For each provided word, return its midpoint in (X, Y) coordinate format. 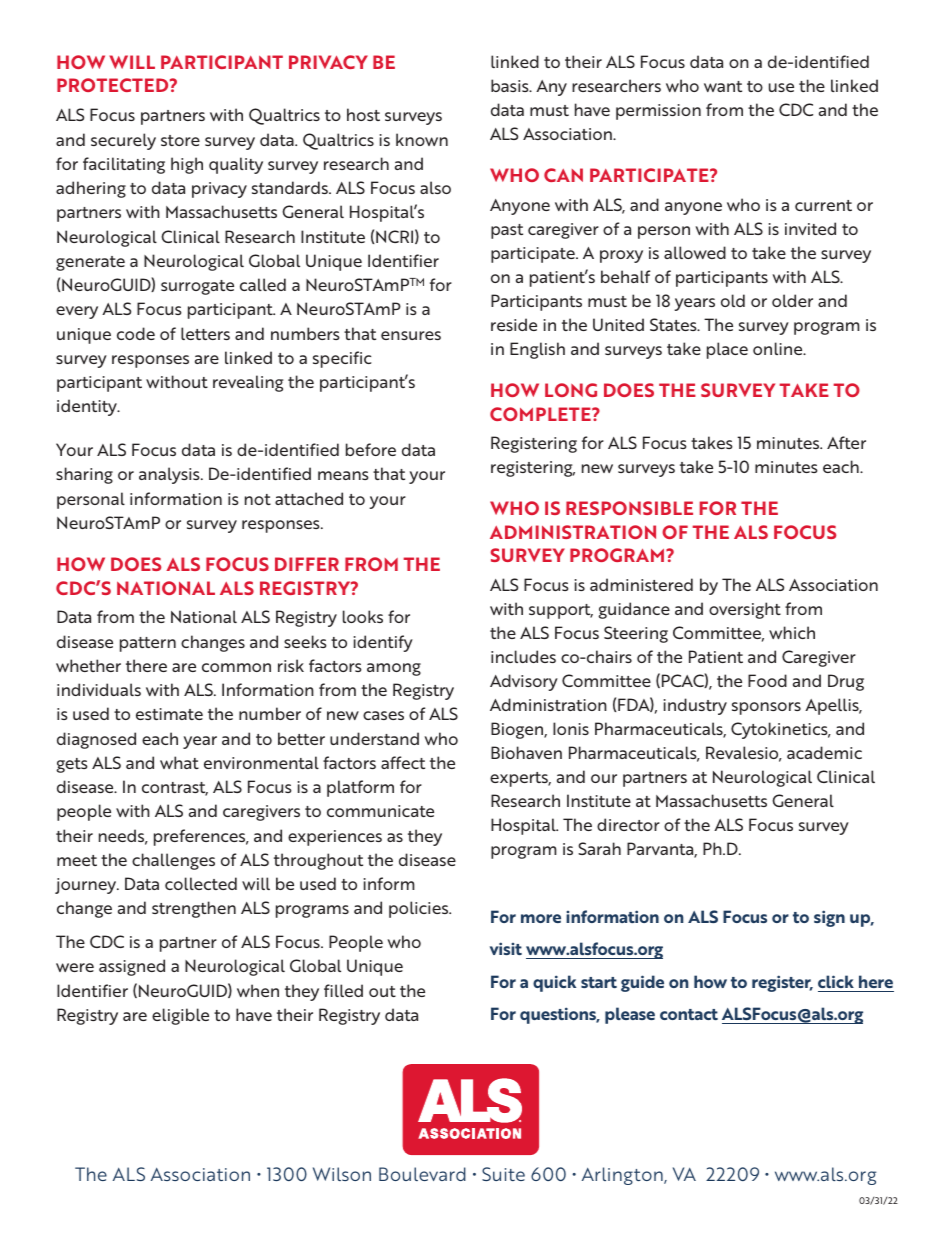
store (180, 140)
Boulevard (422, 1174)
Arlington (623, 1176)
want (723, 86)
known (422, 139)
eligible (180, 1016)
